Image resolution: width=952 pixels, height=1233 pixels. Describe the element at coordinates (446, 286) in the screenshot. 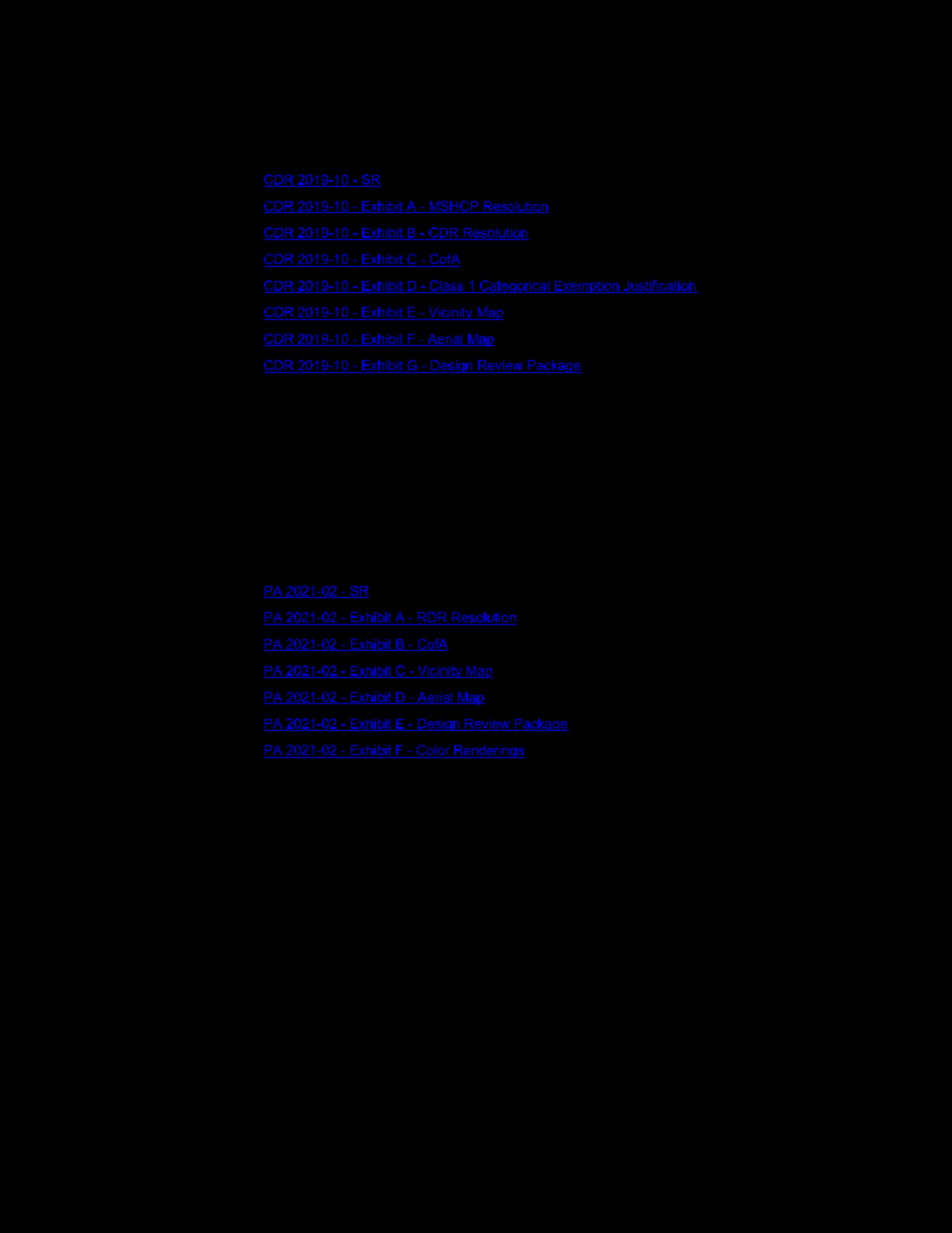

I see `Class` at that location.
